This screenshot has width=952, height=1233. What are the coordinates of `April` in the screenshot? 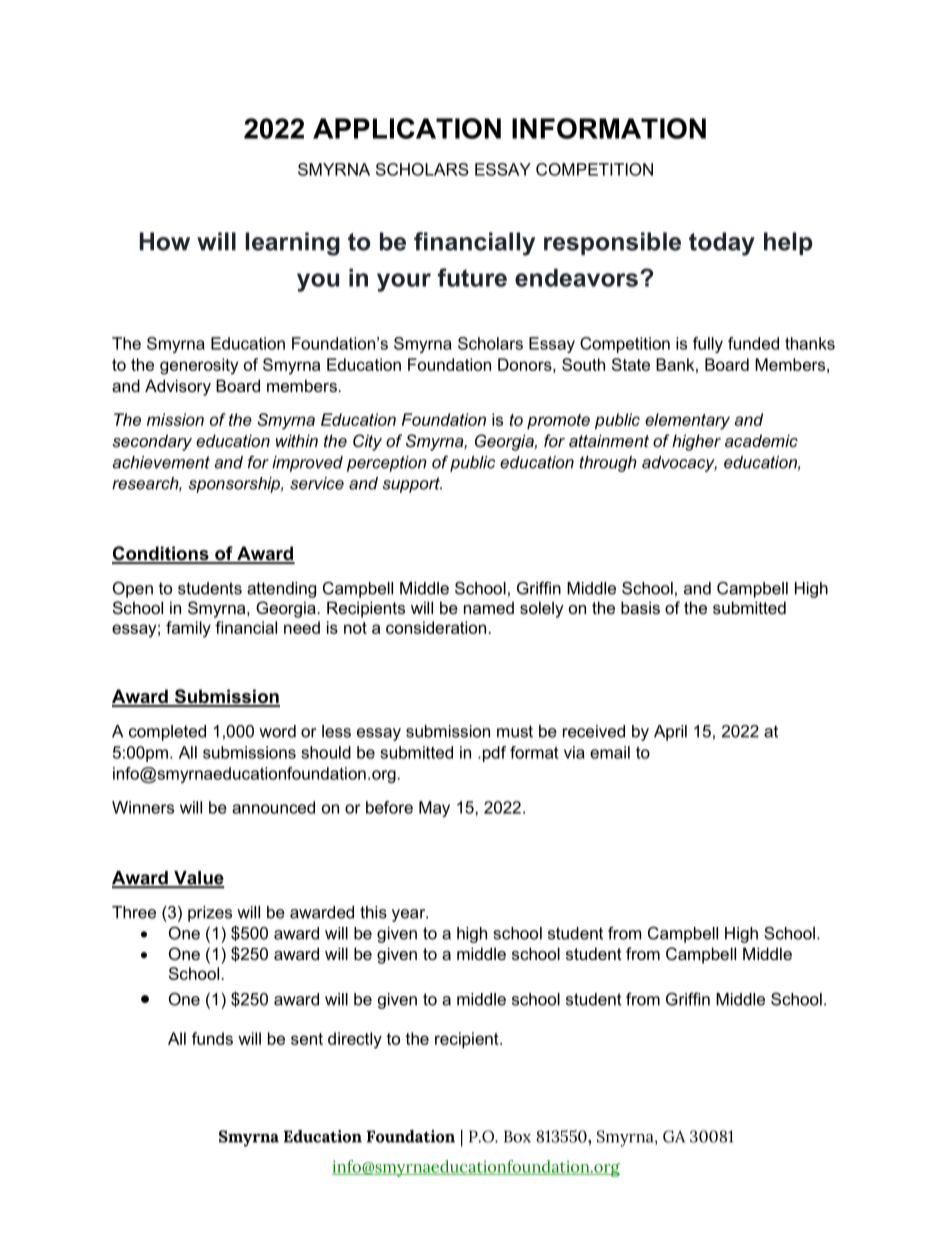 It's located at (670, 733).
